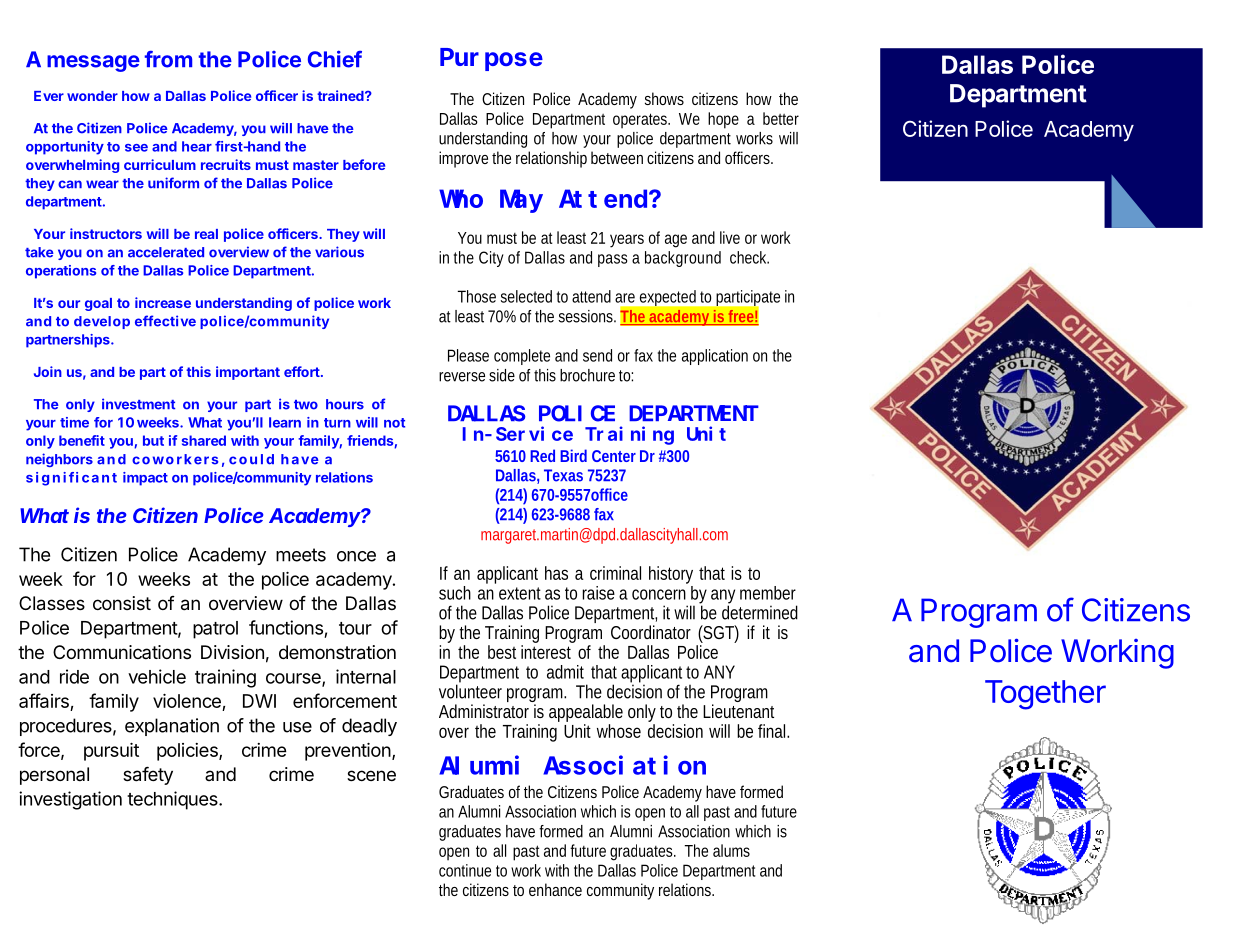 Image resolution: width=1233 pixels, height=952 pixels. Describe the element at coordinates (742, 317) in the image. I see `free` at that location.
